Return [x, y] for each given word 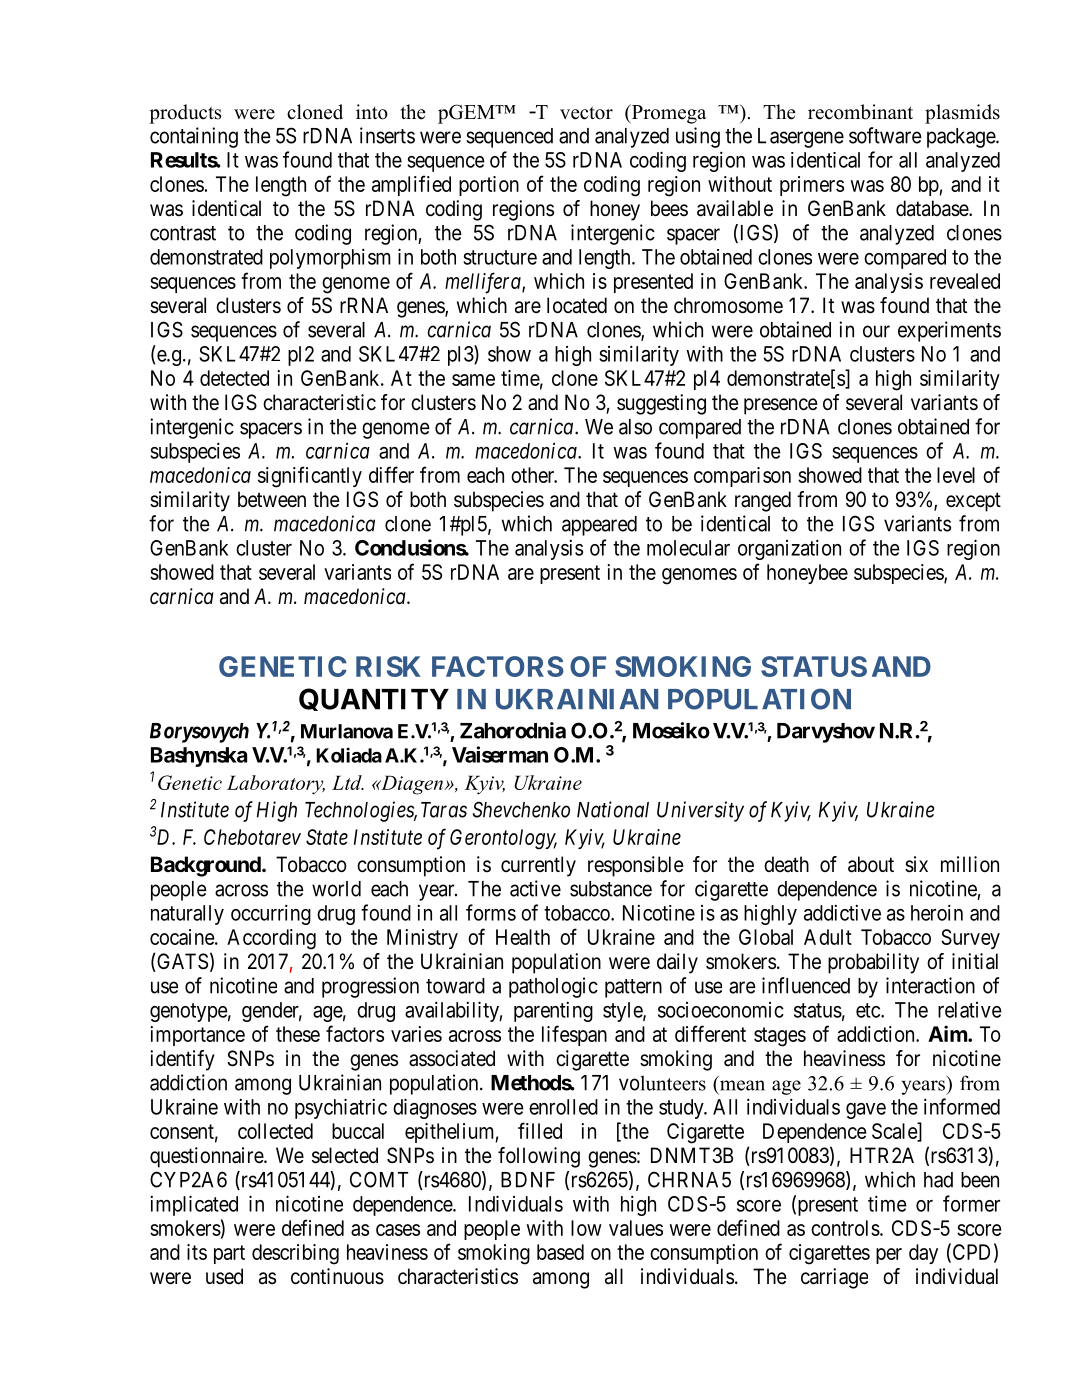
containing [194, 137]
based [560, 1252]
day [923, 1254]
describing [295, 1254]
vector [586, 113]
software [885, 135]
